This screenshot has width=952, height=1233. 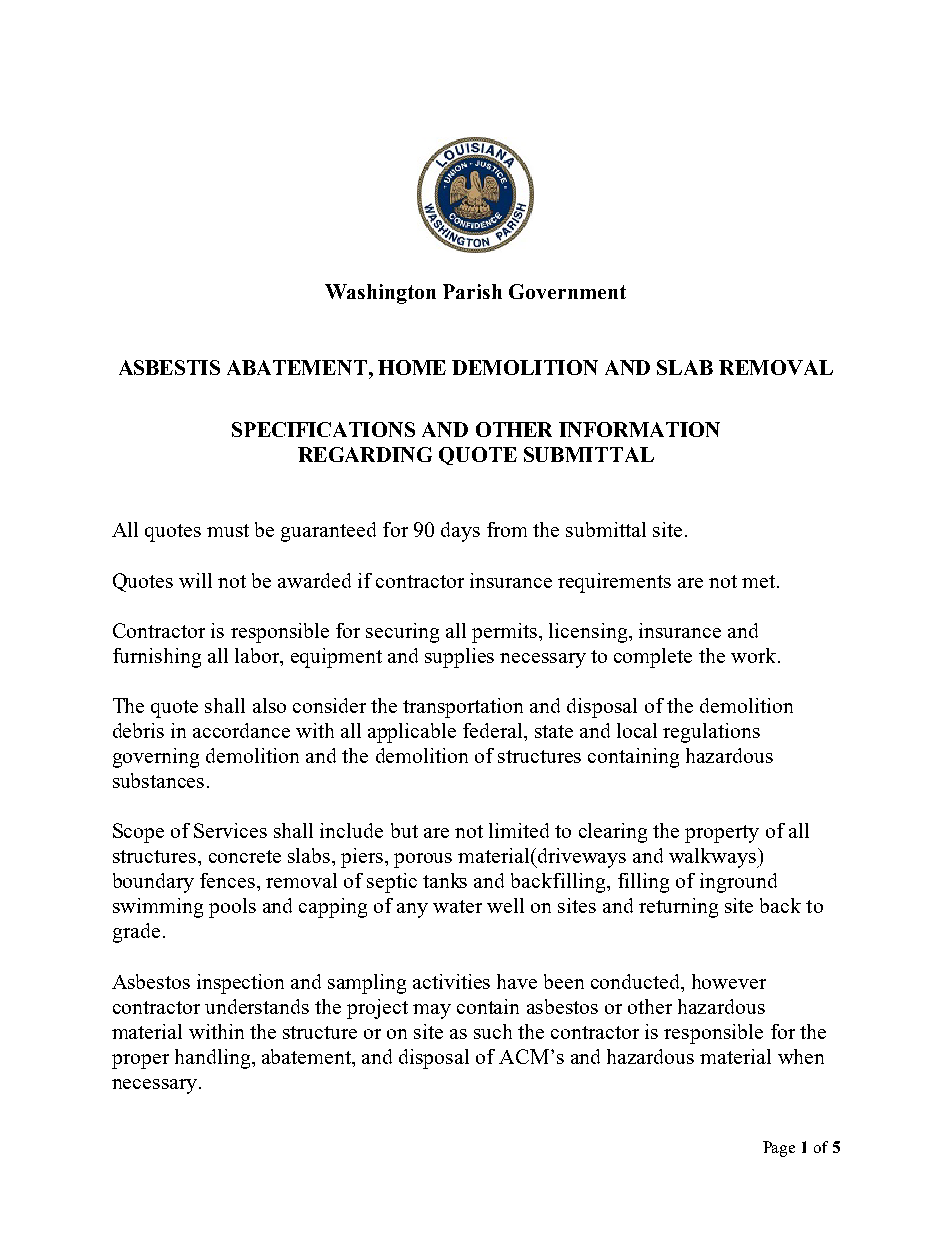 I want to click on INFORMATION, so click(x=639, y=429).
